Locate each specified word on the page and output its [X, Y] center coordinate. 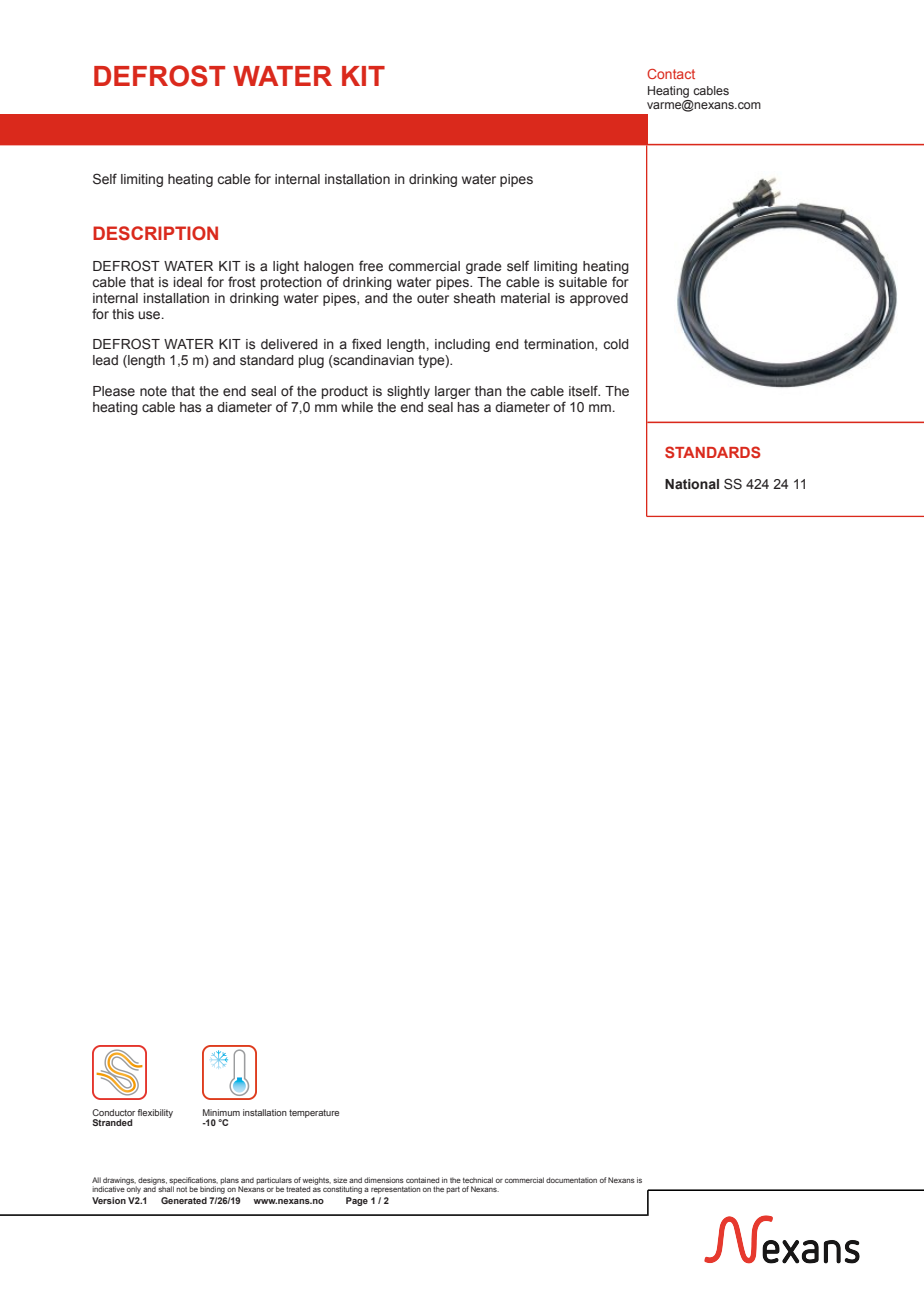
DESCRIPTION [155, 233]
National [692, 484]
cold [616, 344]
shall [166, 1188]
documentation [571, 1180]
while [357, 407]
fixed [366, 343]
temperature [314, 1113]
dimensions [384, 1180]
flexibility [155, 1113]
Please [114, 391]
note [153, 391]
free [371, 266]
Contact [671, 74]
